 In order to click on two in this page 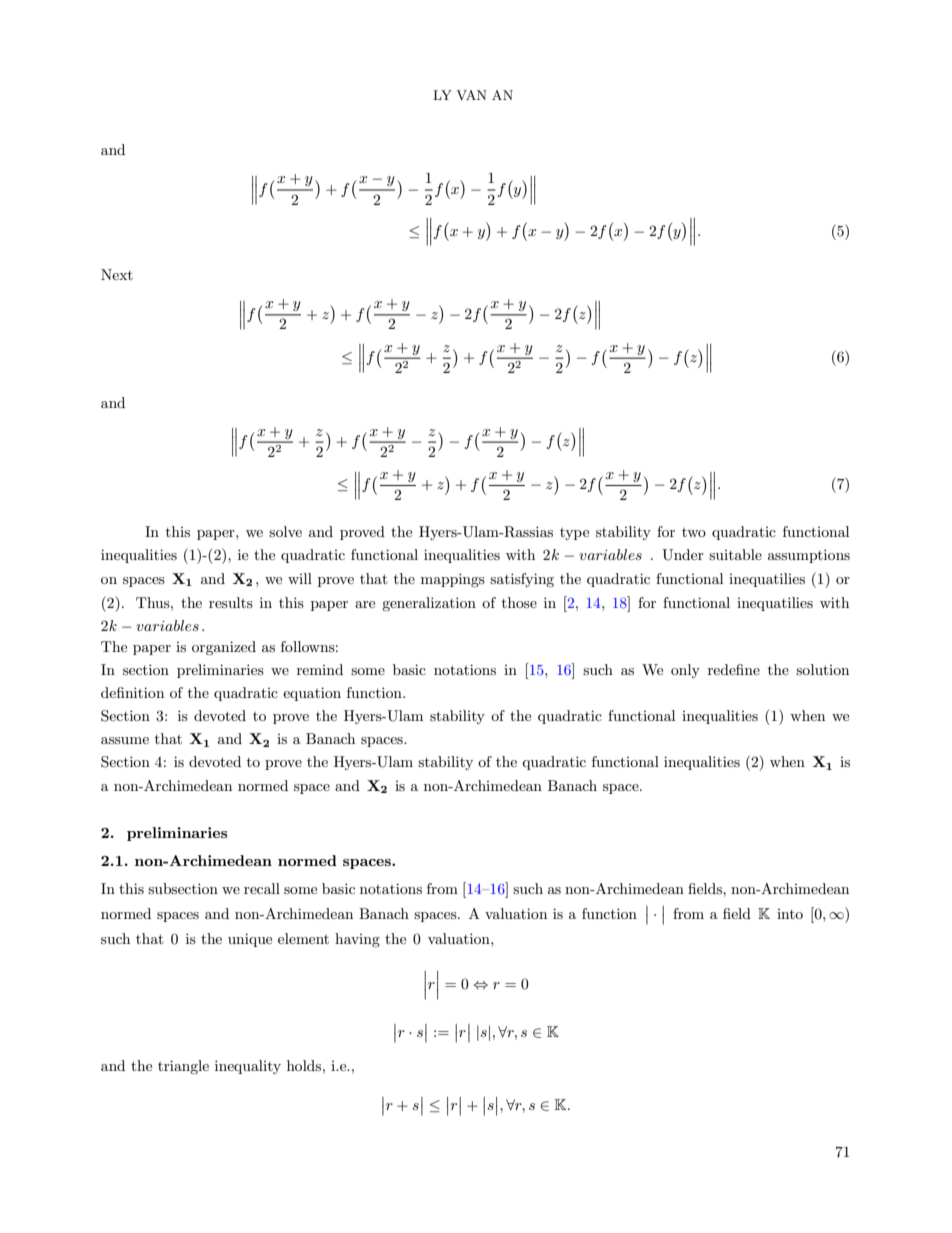, I will do `click(694, 532)`.
